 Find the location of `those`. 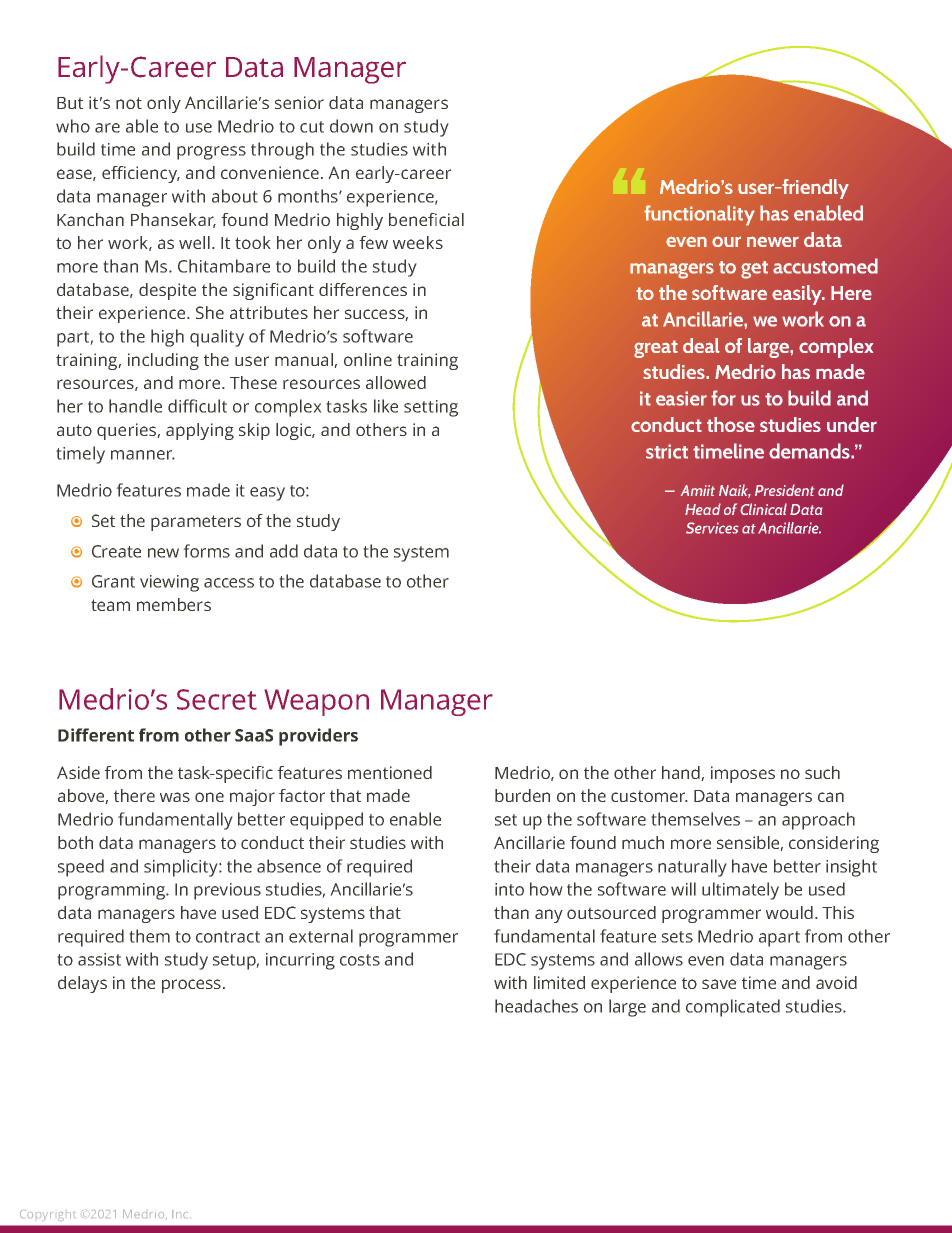

those is located at coordinates (731, 424).
